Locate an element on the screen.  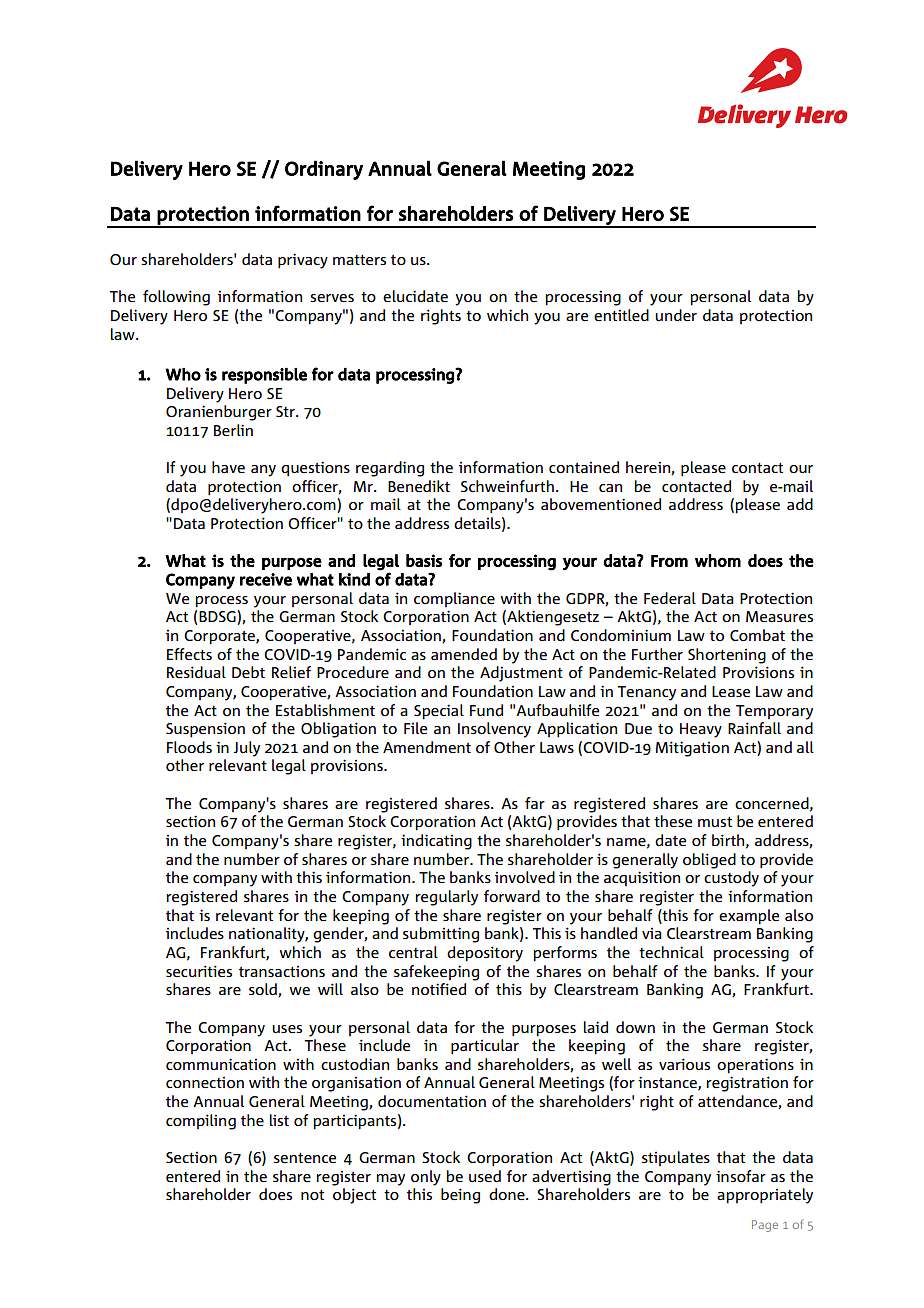
Fund is located at coordinates (486, 710).
